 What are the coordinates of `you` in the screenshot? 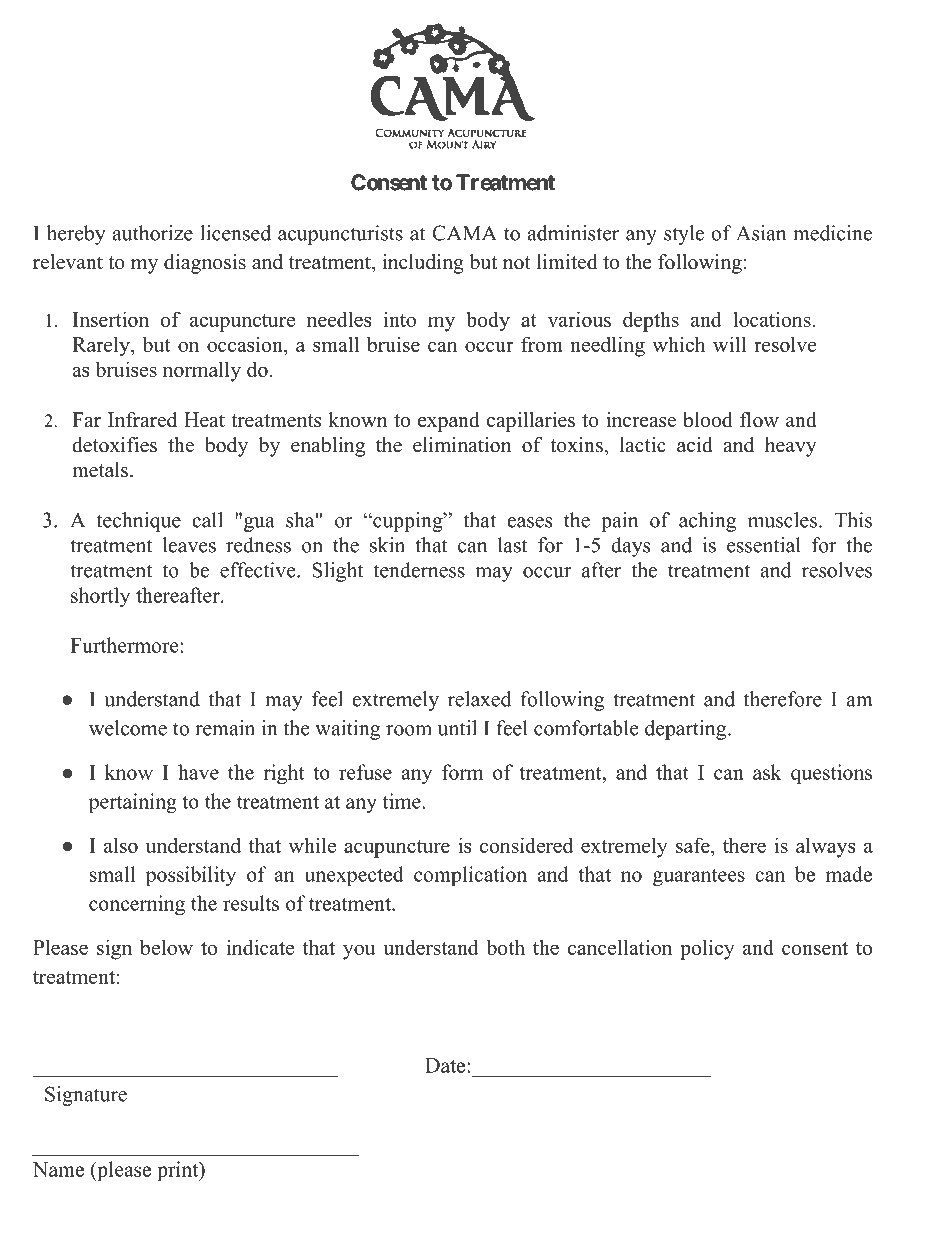 It's located at (359, 952).
